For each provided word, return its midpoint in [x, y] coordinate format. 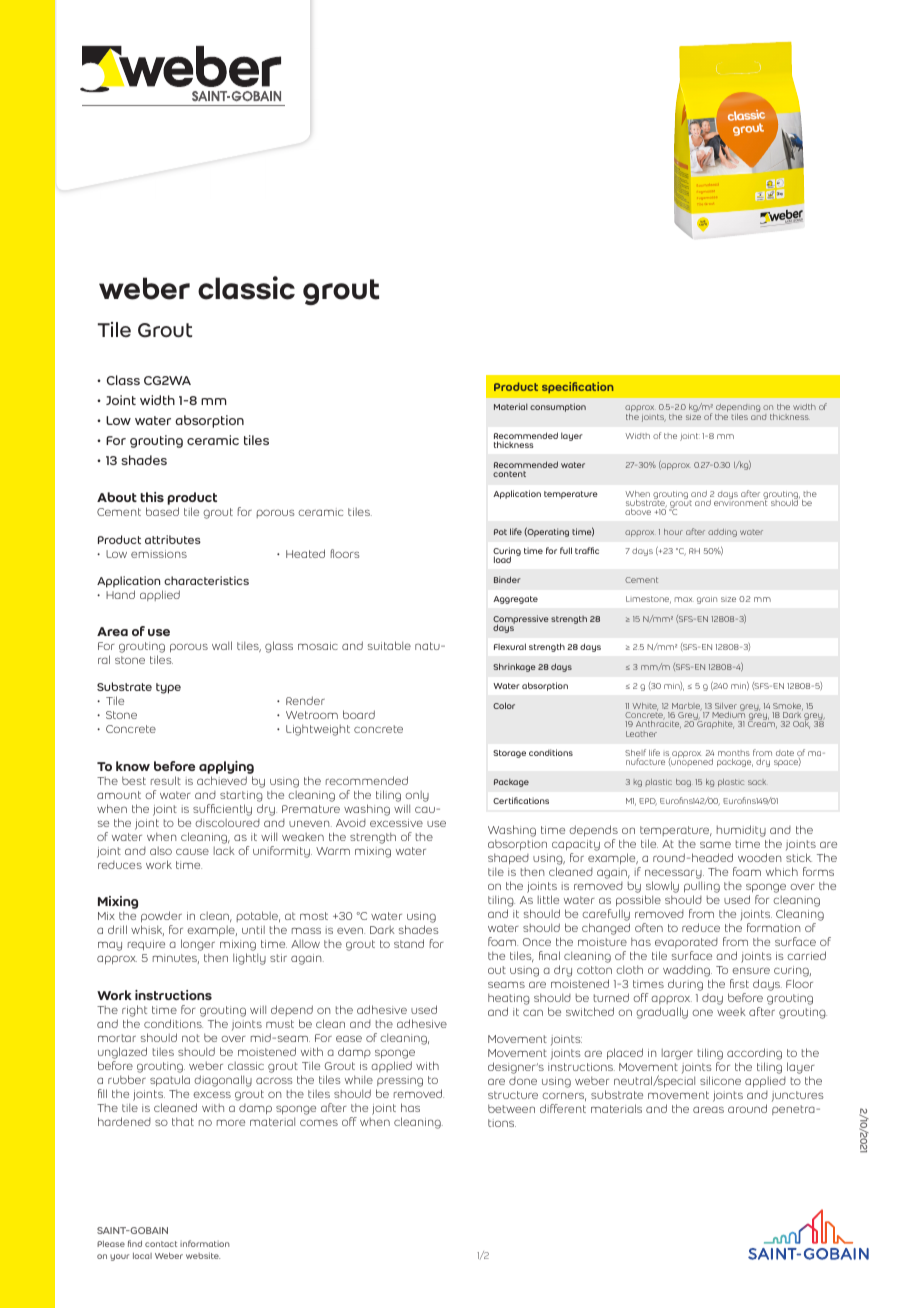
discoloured [227, 822]
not [191, 1038]
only [417, 796]
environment [740, 502]
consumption [558, 407]
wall [222, 645]
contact [161, 1244]
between [511, 1108]
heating [509, 999]
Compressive [521, 620]
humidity [741, 831]
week [731, 1012]
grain [707, 600]
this [152, 497]
